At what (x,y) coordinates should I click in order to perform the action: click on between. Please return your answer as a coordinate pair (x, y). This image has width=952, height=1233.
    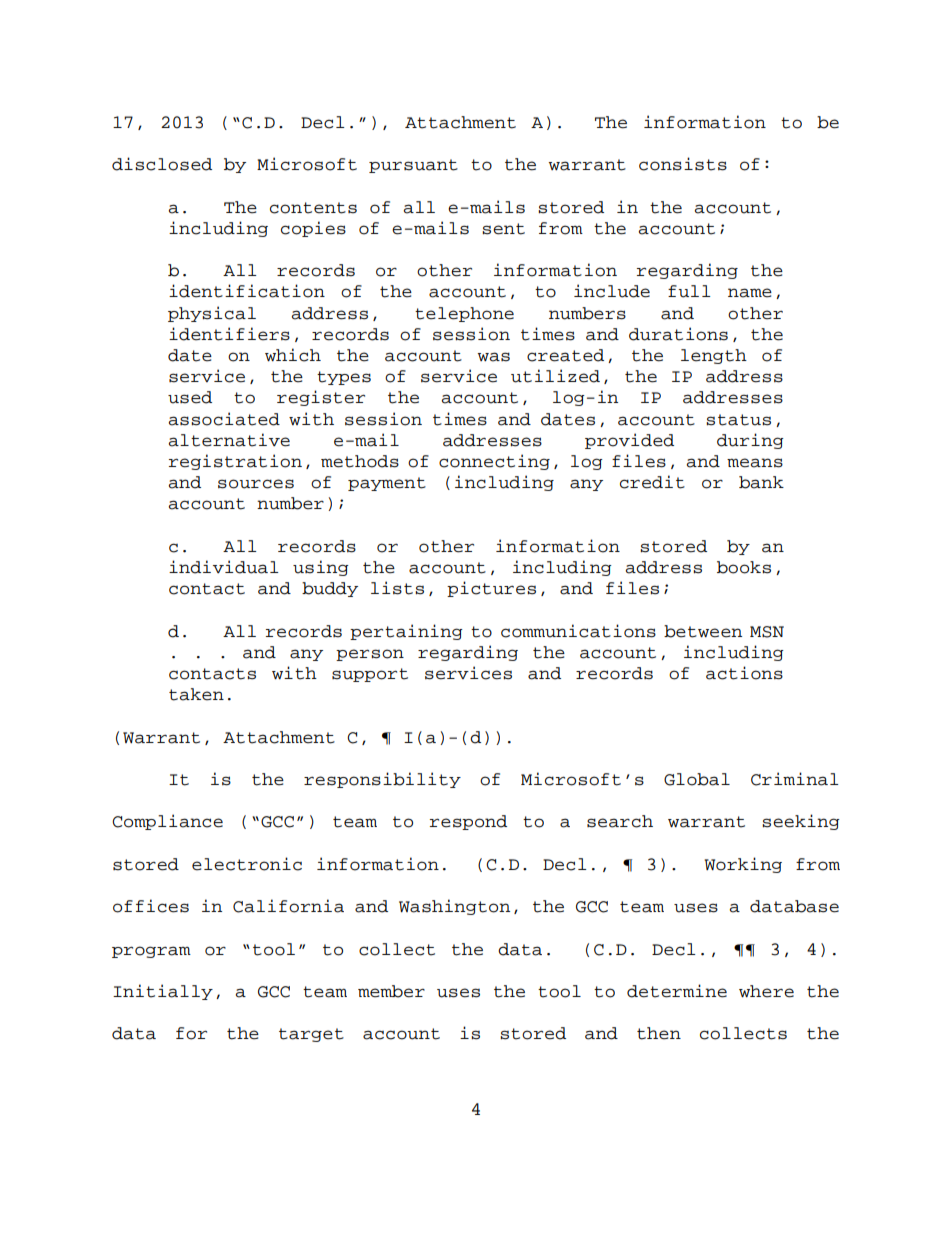
    Looking at the image, I should click on (703, 631).
